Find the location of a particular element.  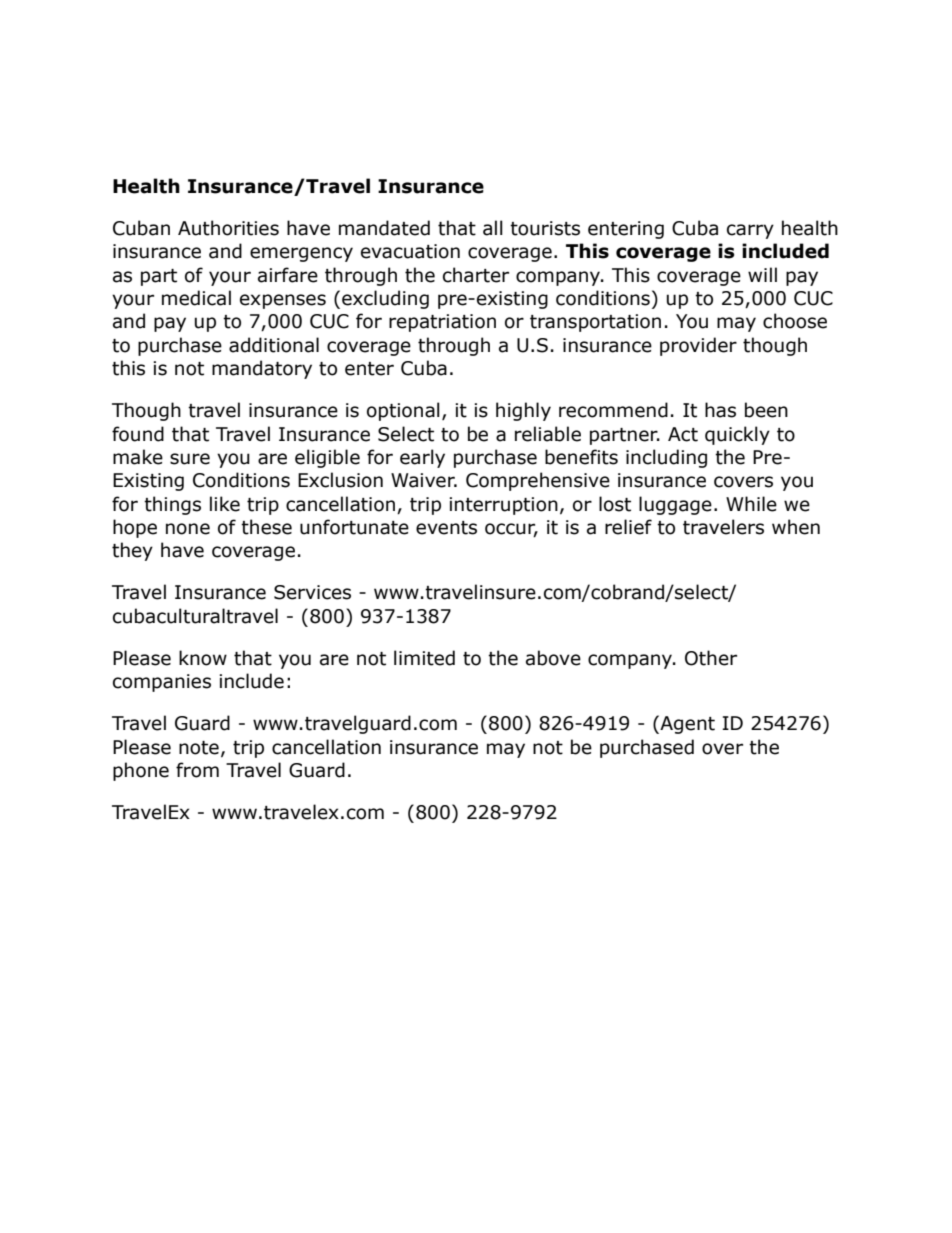

all is located at coordinates (493, 228).
